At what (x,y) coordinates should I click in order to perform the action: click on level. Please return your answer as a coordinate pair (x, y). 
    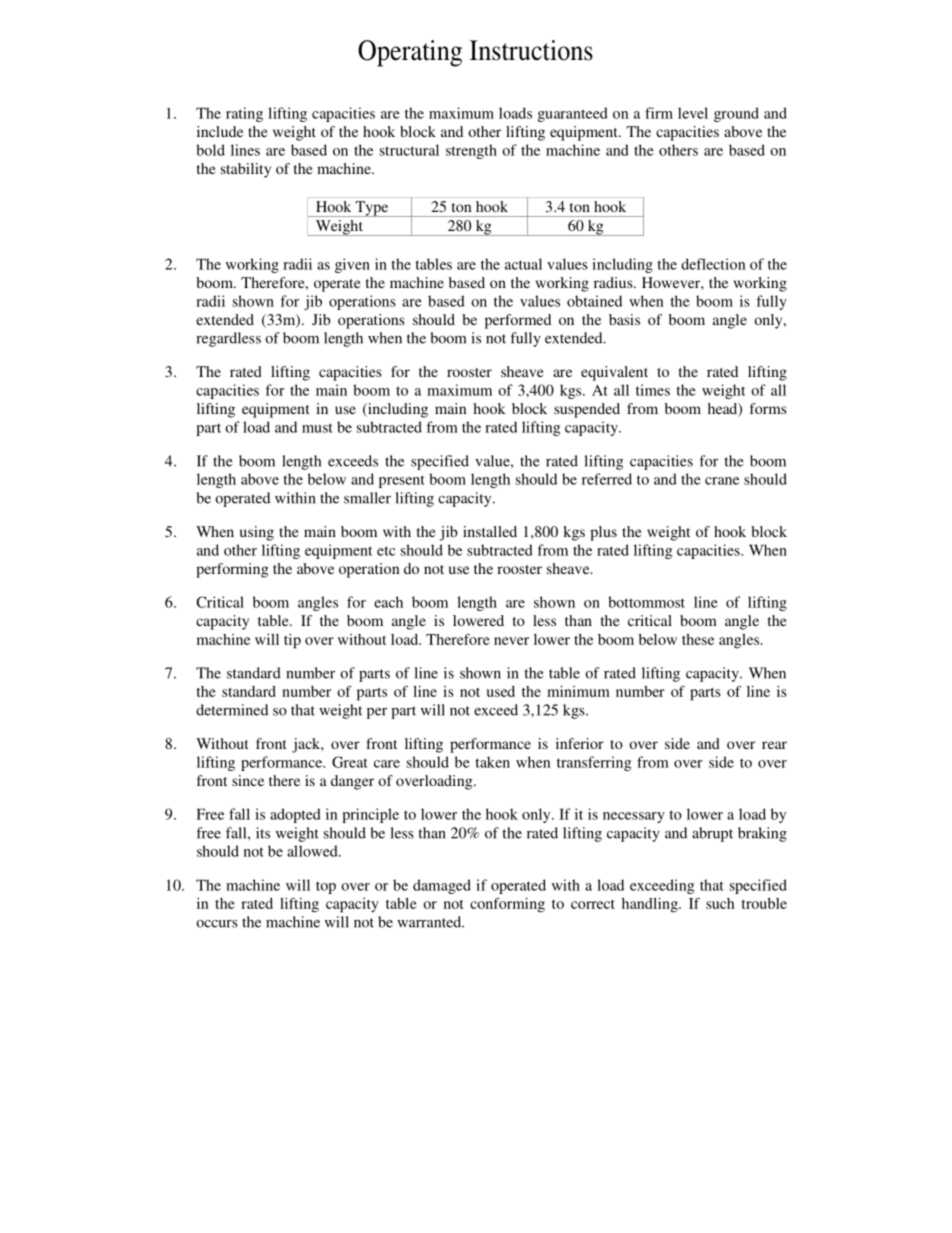
    Looking at the image, I should click on (693, 113).
